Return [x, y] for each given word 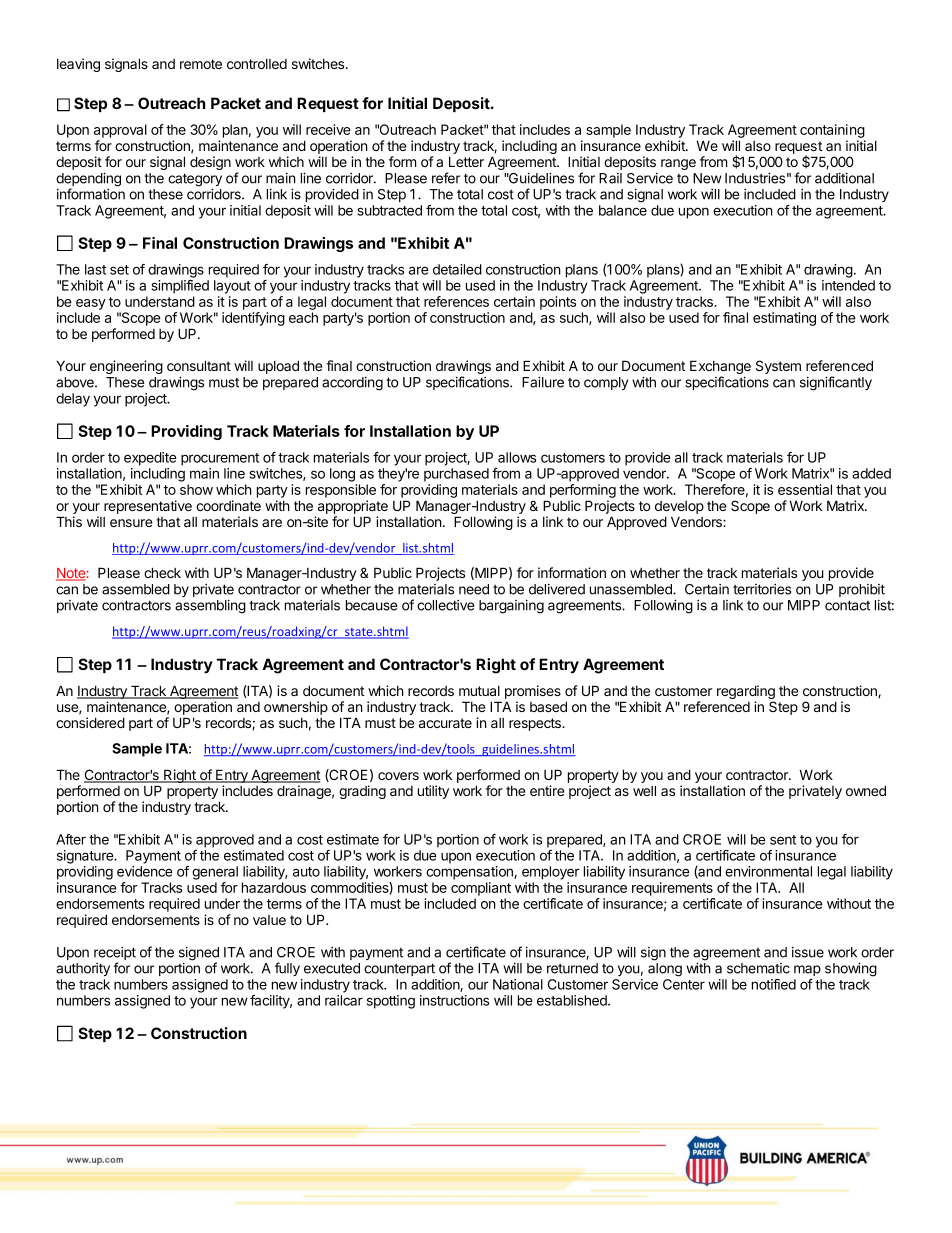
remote [201, 64]
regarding [746, 693]
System [778, 367]
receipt [115, 955]
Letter [466, 161]
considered [90, 722]
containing [832, 131]
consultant [199, 365]
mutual [479, 691]
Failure [543, 382]
